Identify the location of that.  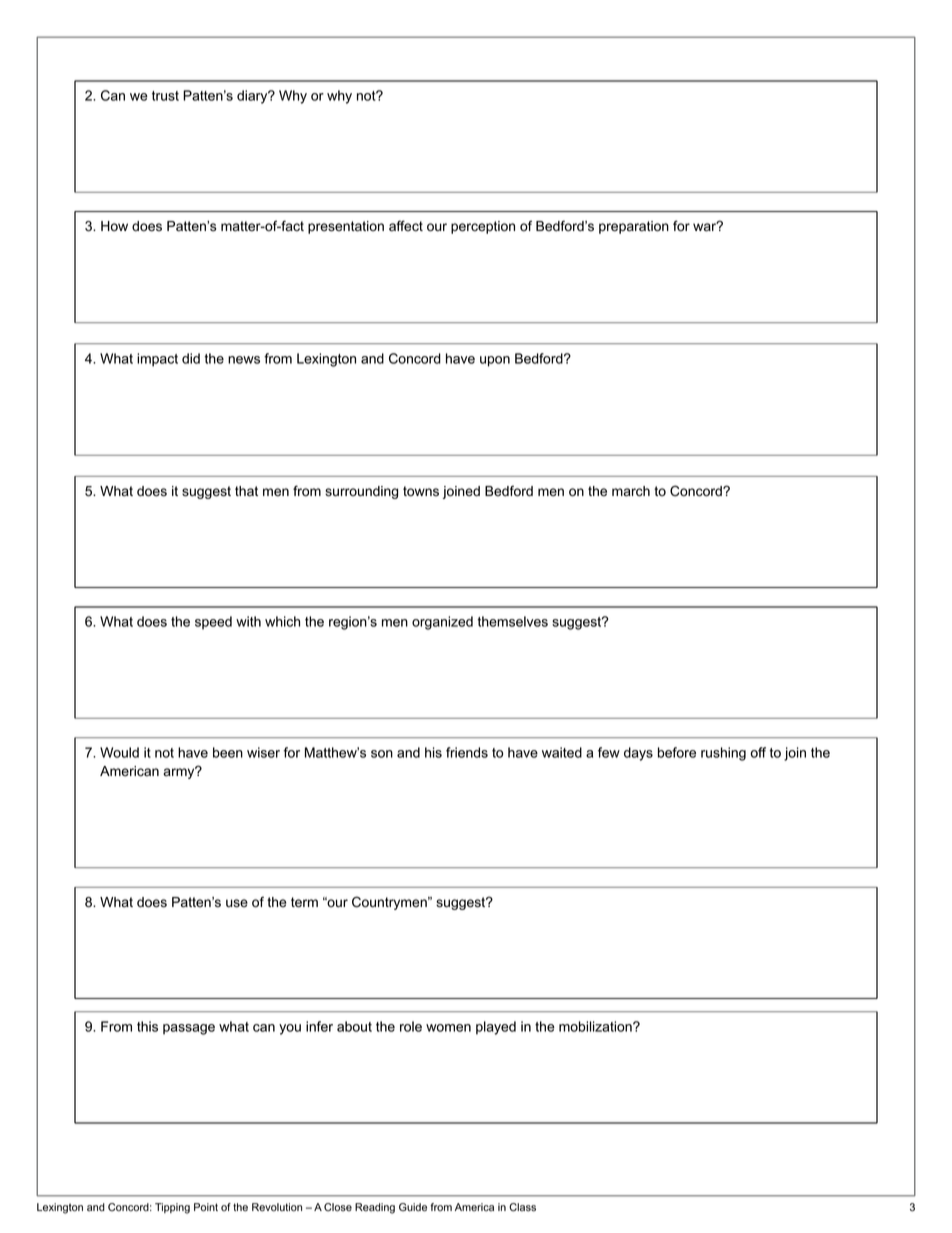
(246, 491).
